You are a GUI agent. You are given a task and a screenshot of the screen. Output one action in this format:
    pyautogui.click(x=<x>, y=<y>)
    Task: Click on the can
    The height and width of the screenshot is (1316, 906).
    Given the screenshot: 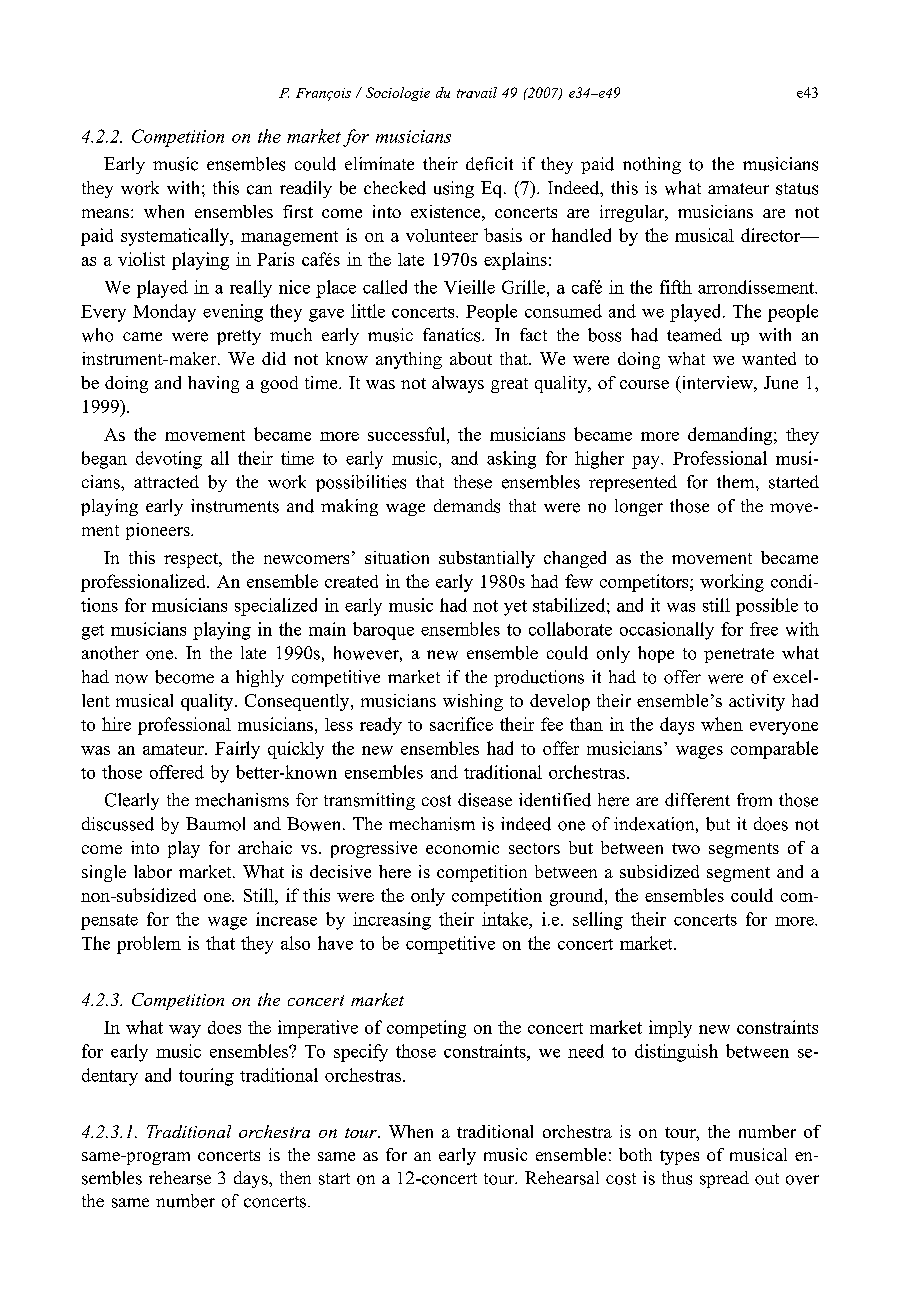 What is the action you would take?
    pyautogui.click(x=259, y=190)
